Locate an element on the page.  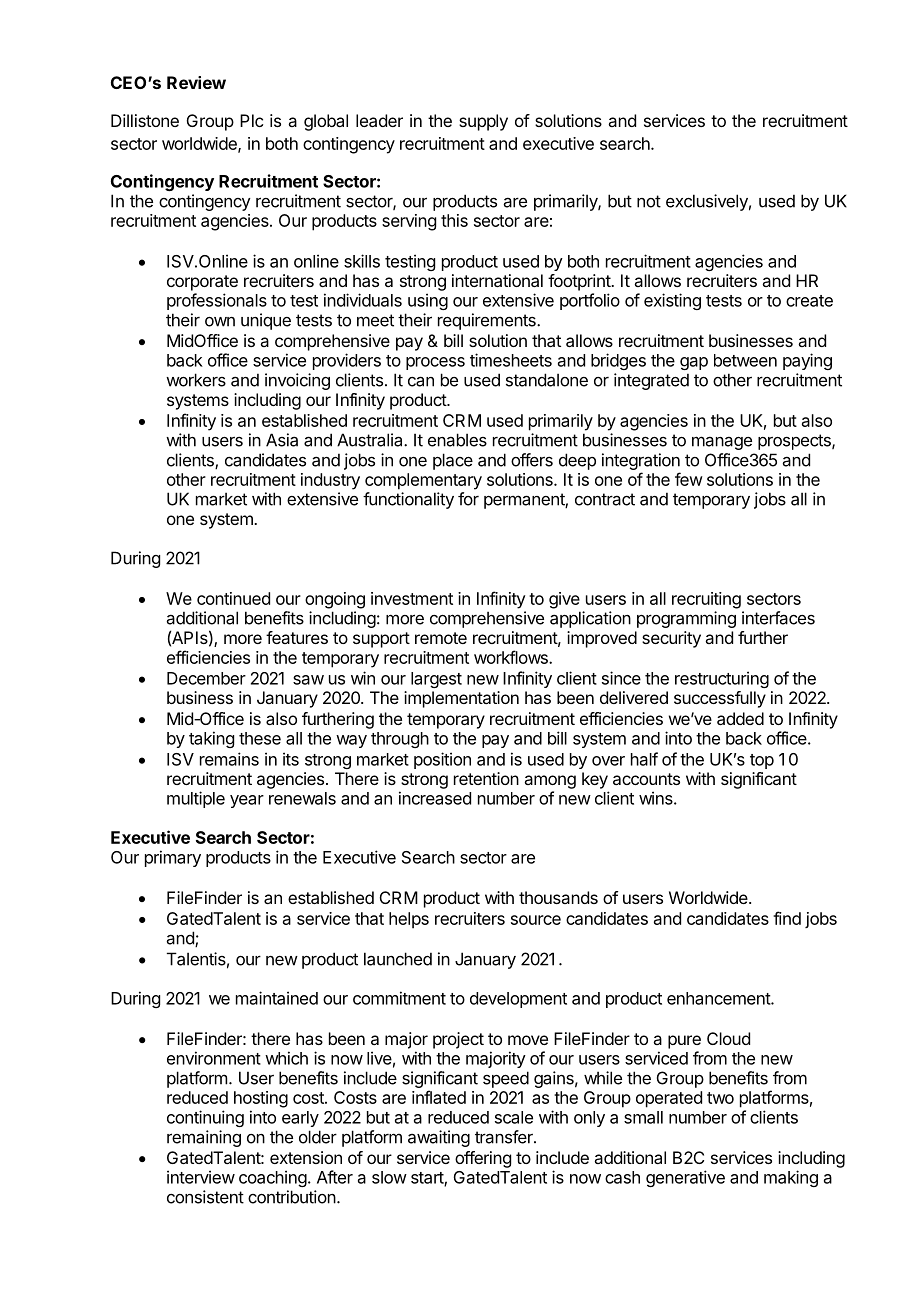
coaching is located at coordinates (273, 1178).
